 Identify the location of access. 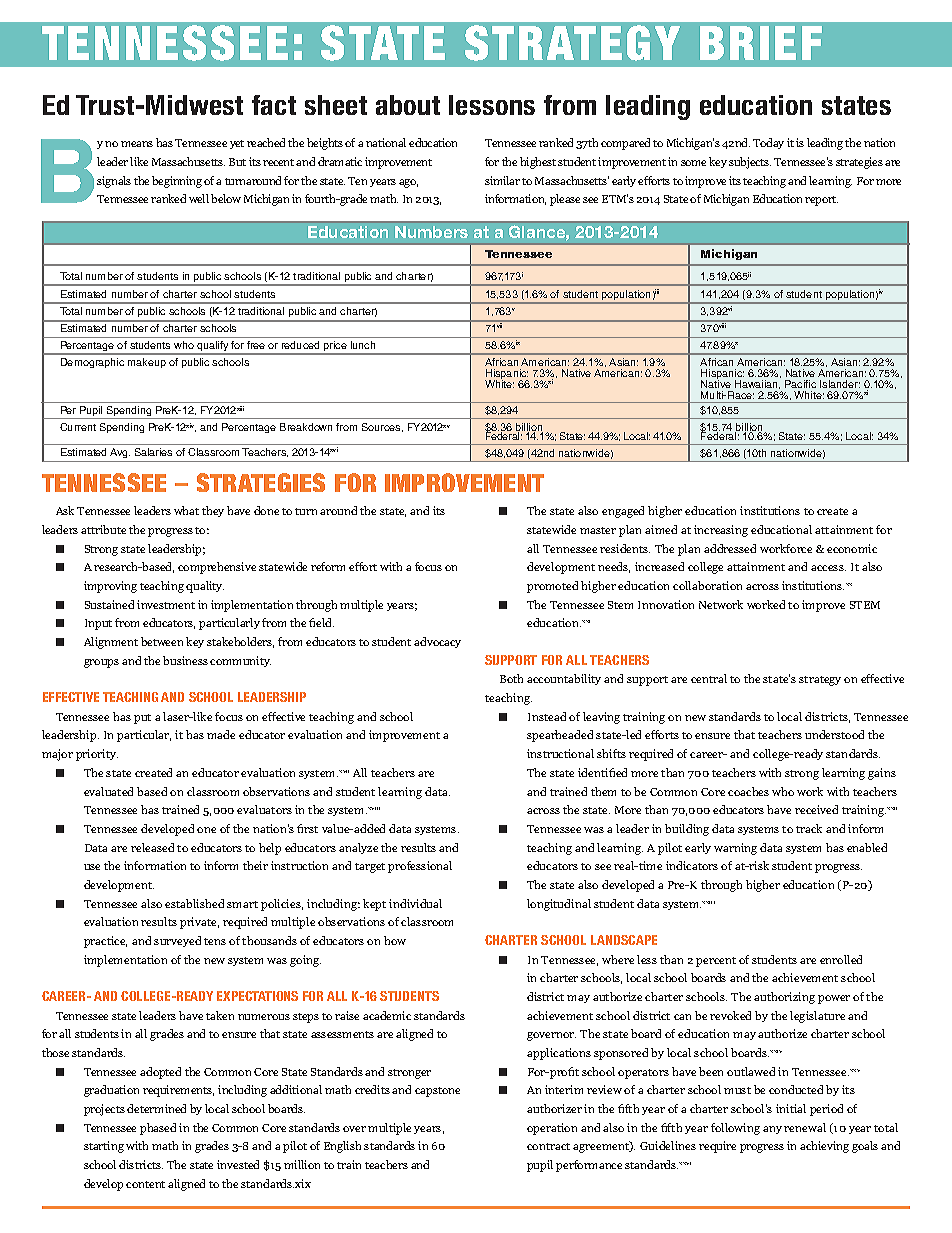
(828, 568).
